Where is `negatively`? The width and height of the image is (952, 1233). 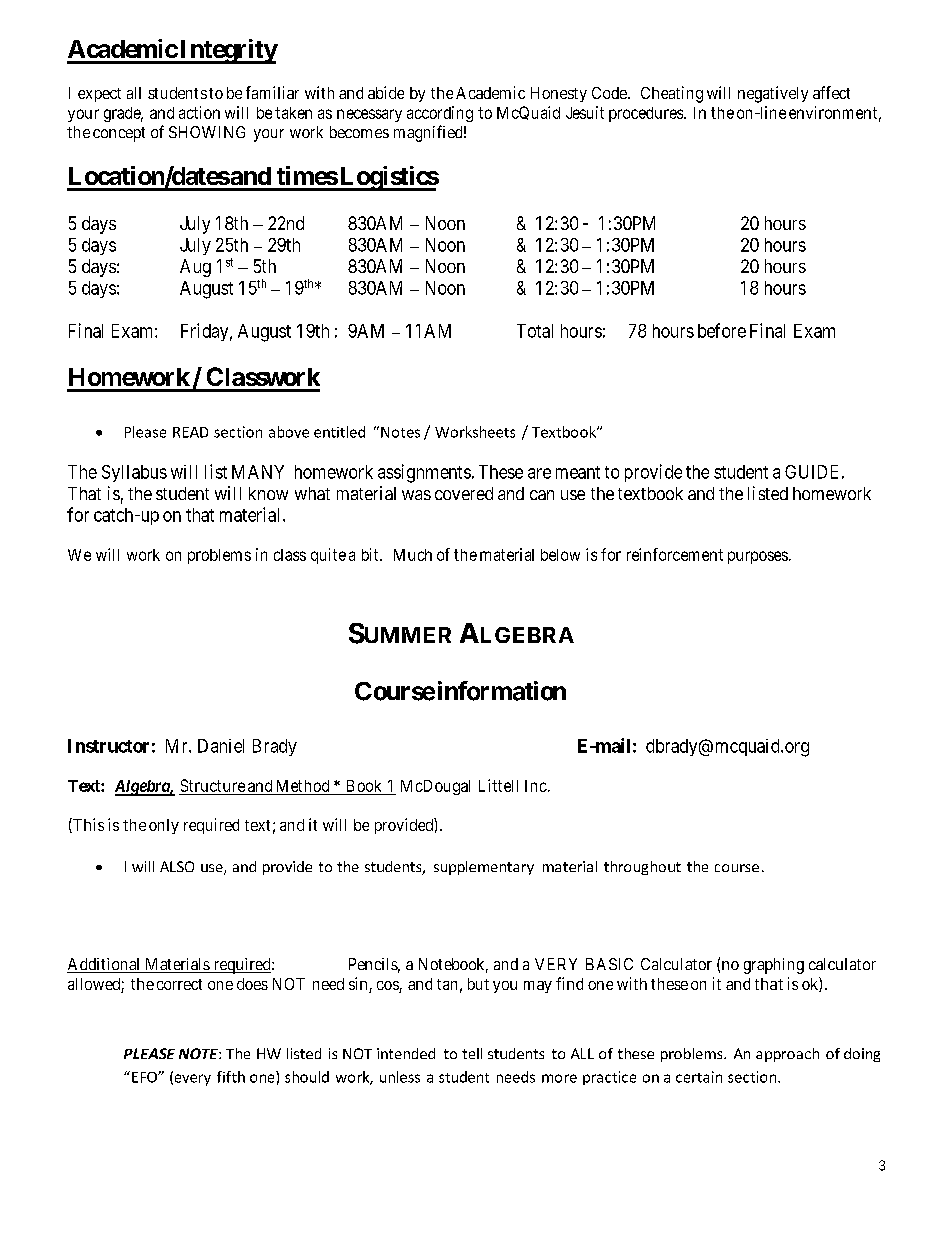
negatively is located at coordinates (773, 94).
